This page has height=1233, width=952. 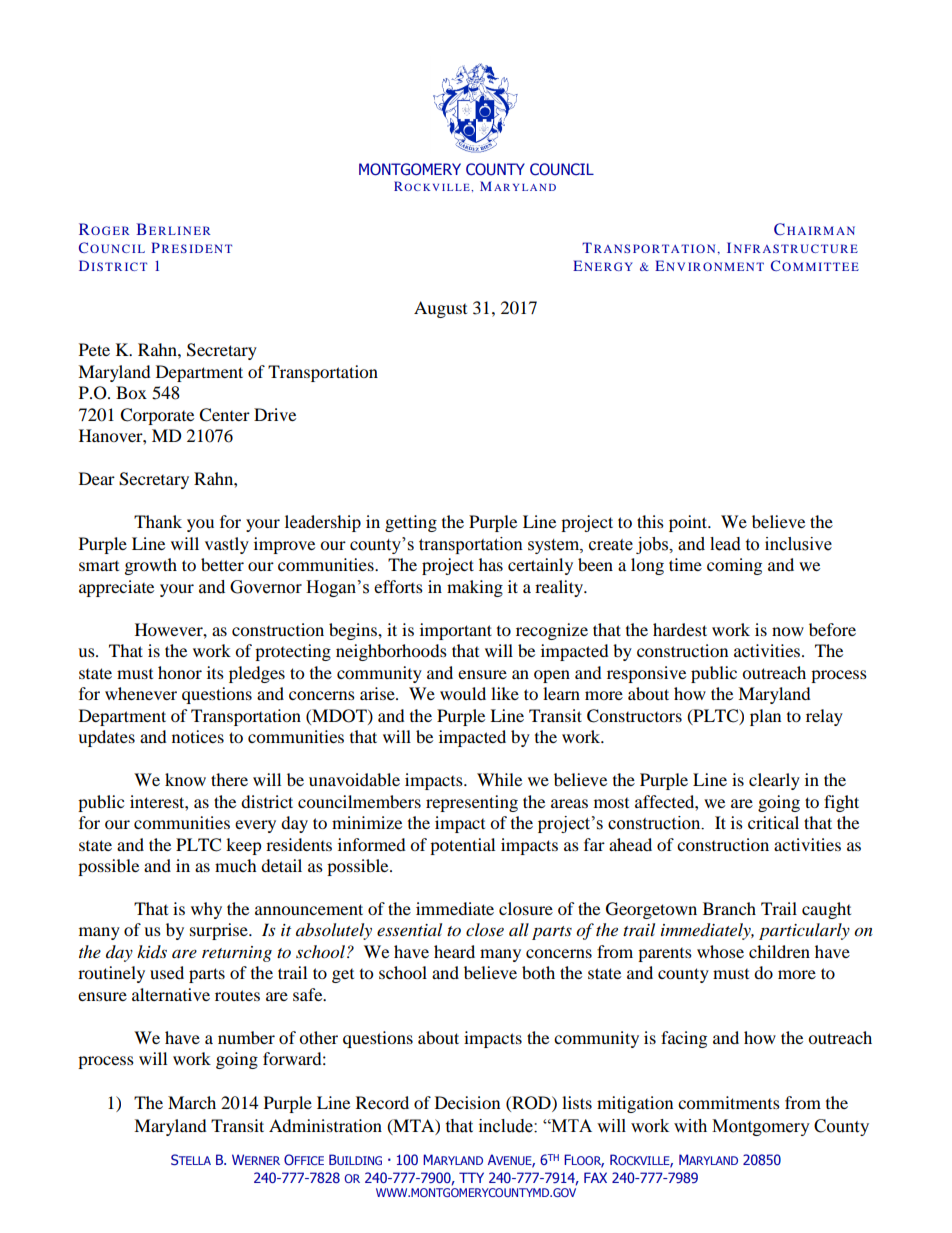 What do you see at coordinates (192, 1102) in the page?
I see `March` at bounding box center [192, 1102].
